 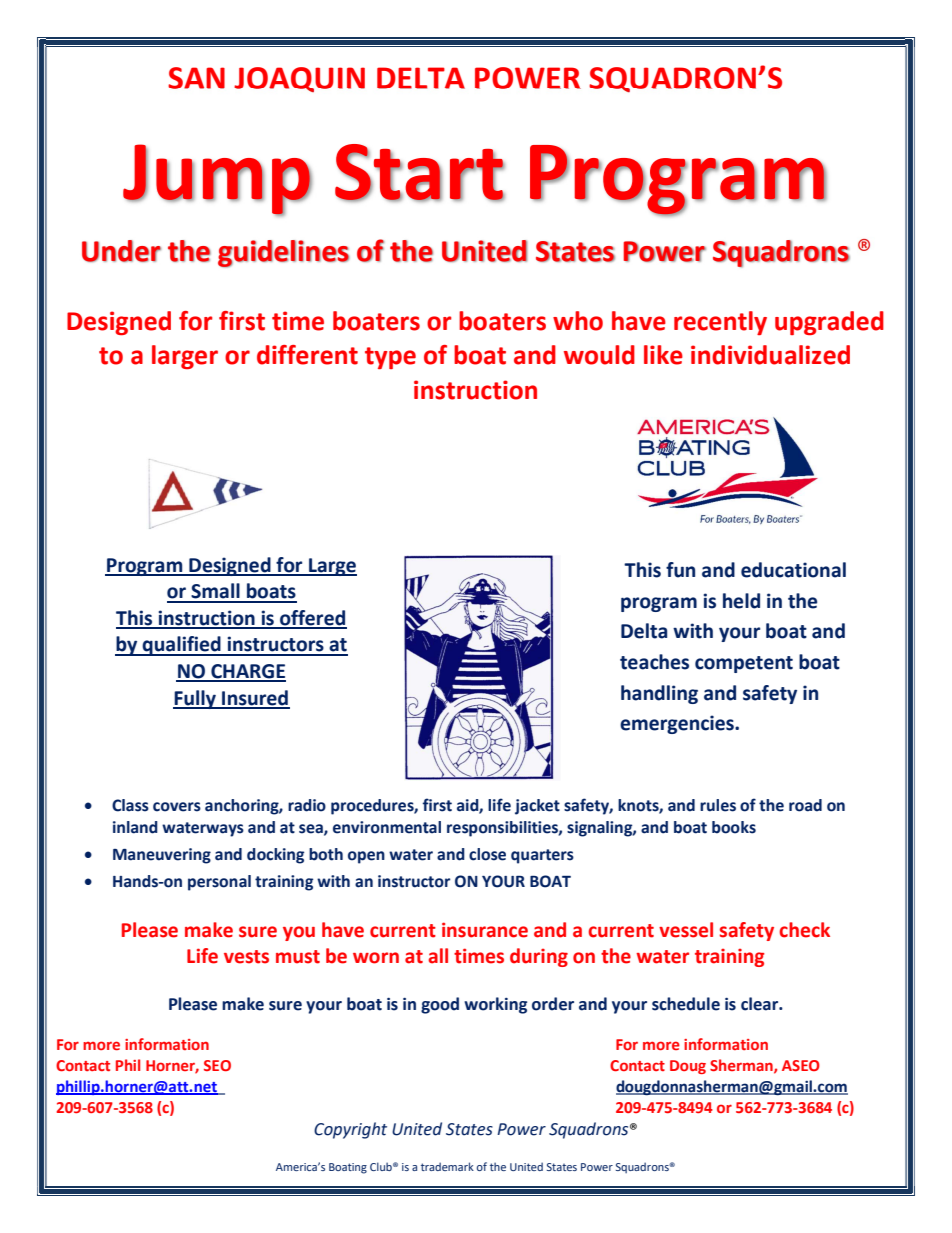 What do you see at coordinates (720, 323) in the page?
I see `recently` at bounding box center [720, 323].
